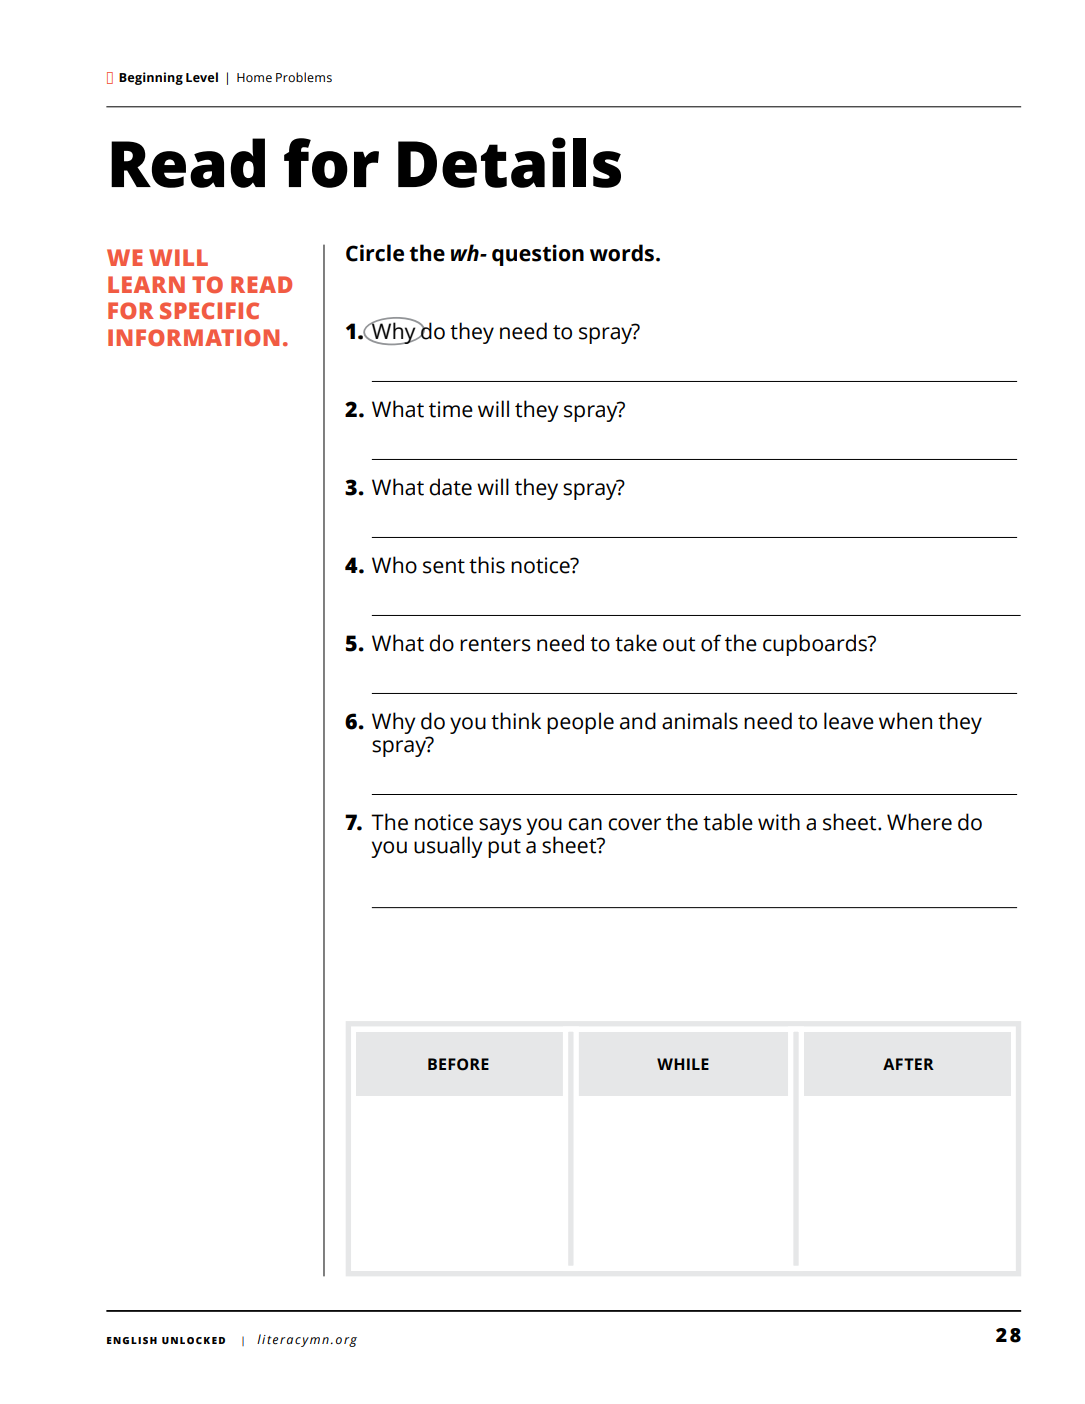 Image resolution: width=1085 pixels, height=1404 pixels. What do you see at coordinates (202, 77) in the image?
I see `Level` at bounding box center [202, 77].
